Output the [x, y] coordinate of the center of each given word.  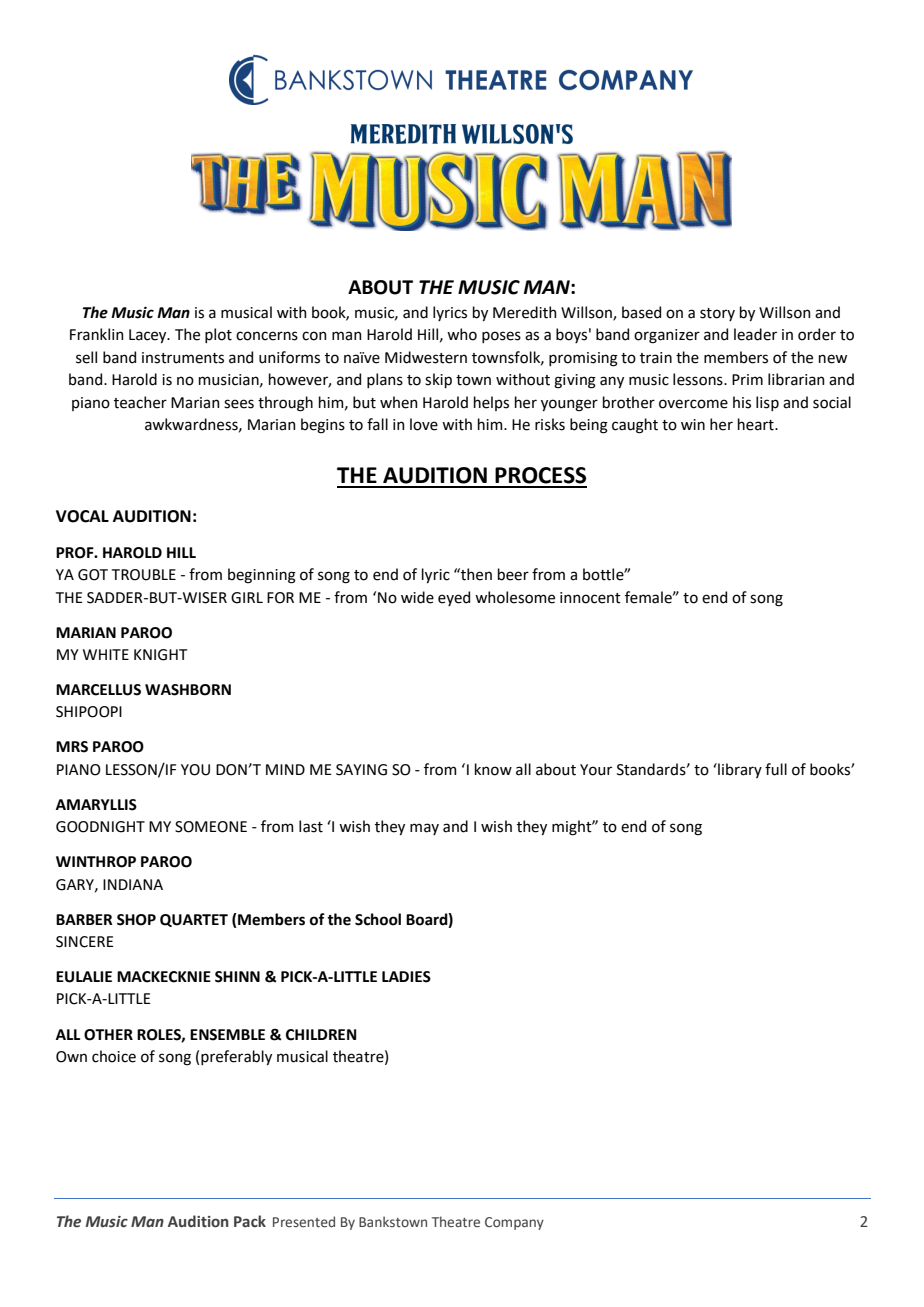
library [739, 770]
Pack [250, 1221]
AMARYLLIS [96, 805]
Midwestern [426, 357]
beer [513, 574]
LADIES [406, 977]
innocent [590, 598]
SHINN [237, 977]
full [776, 769]
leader [755, 334]
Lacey [149, 336]
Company [514, 1223]
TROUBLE [144, 575]
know [493, 769]
